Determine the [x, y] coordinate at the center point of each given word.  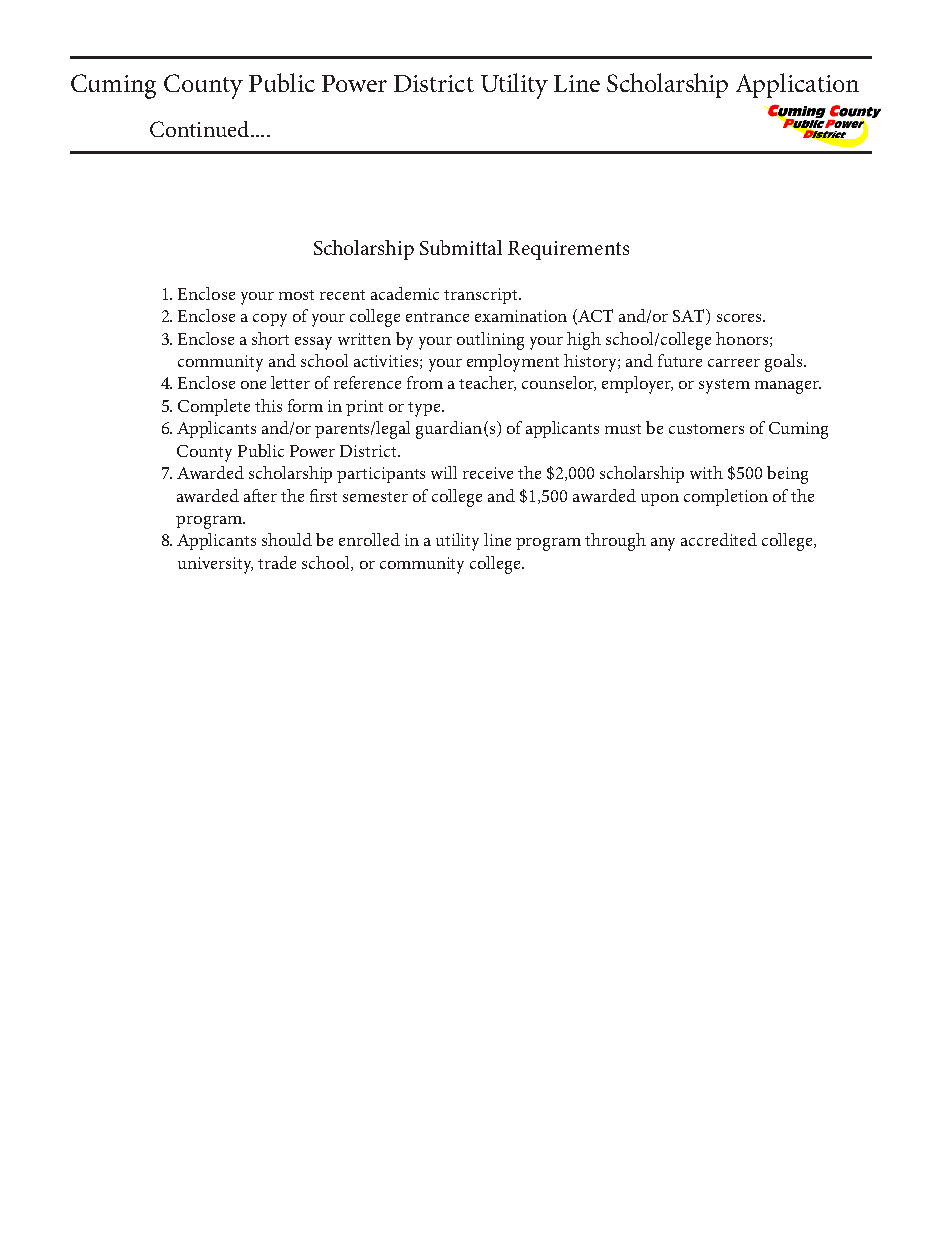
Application [797, 85]
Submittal [461, 247]
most [296, 295]
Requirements [568, 250]
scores [739, 318]
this [268, 405]
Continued [201, 129]
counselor [559, 383]
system [724, 386]
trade [277, 562]
